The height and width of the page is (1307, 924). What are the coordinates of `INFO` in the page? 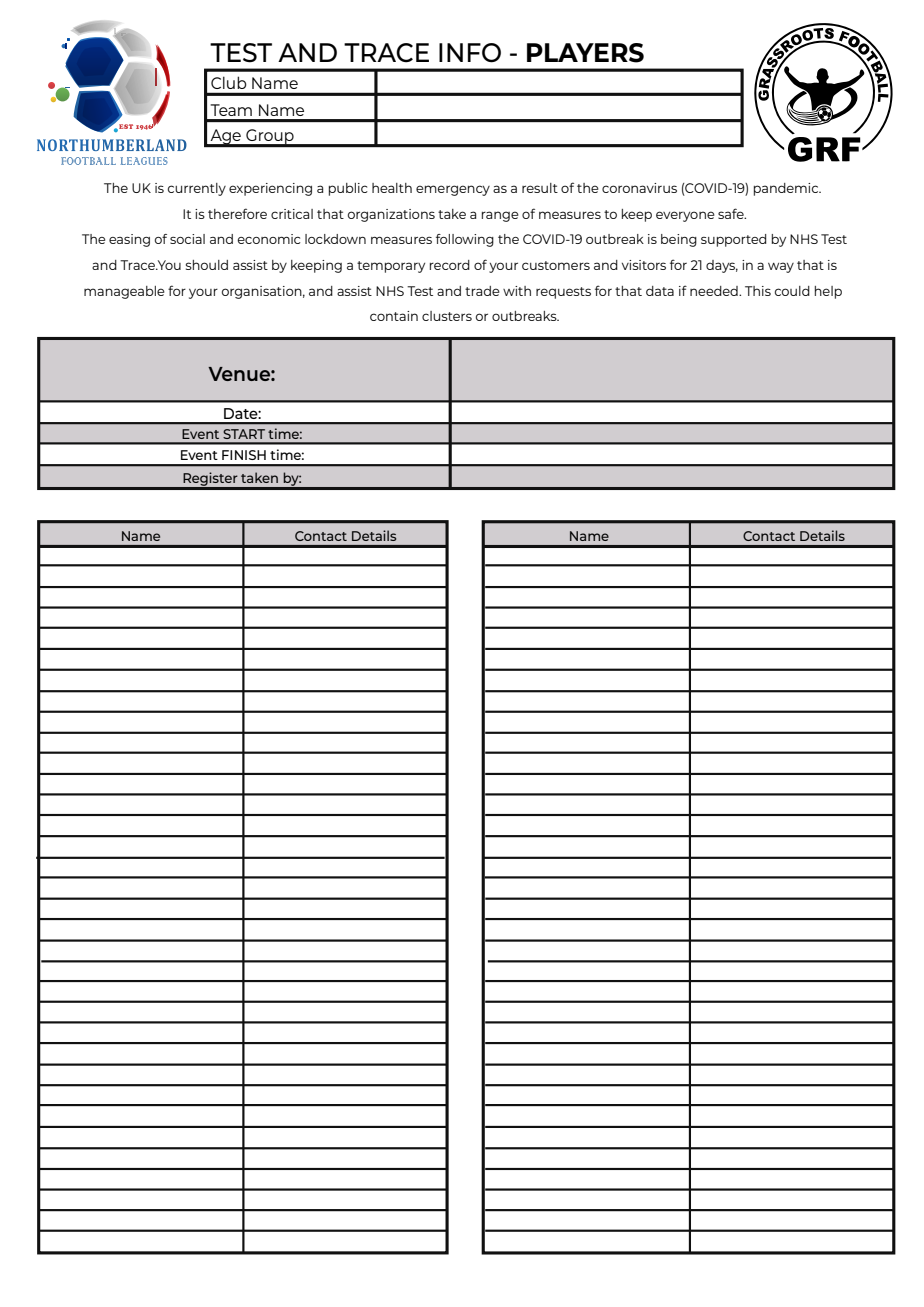 It's located at (470, 53).
